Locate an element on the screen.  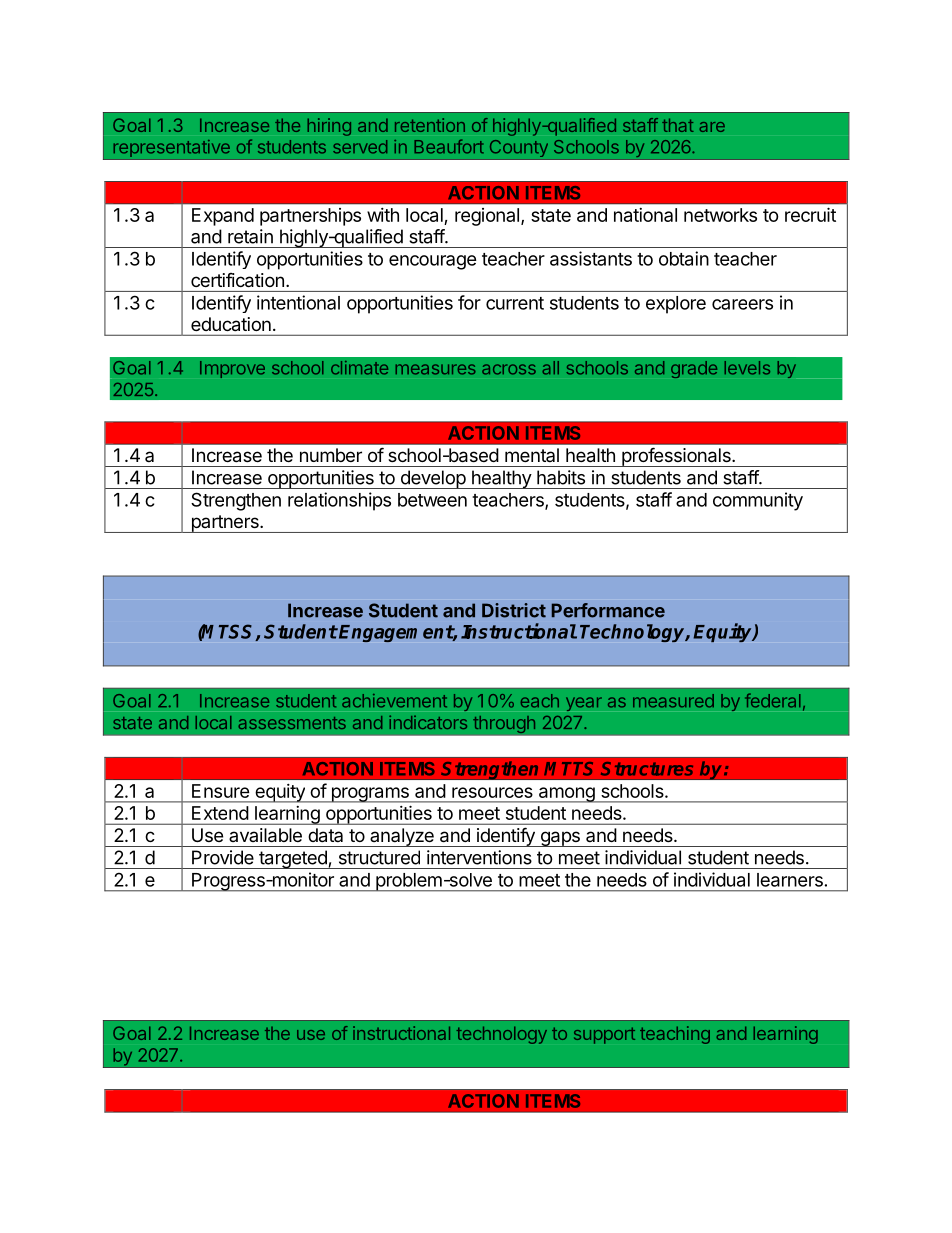
programs is located at coordinates (370, 795).
